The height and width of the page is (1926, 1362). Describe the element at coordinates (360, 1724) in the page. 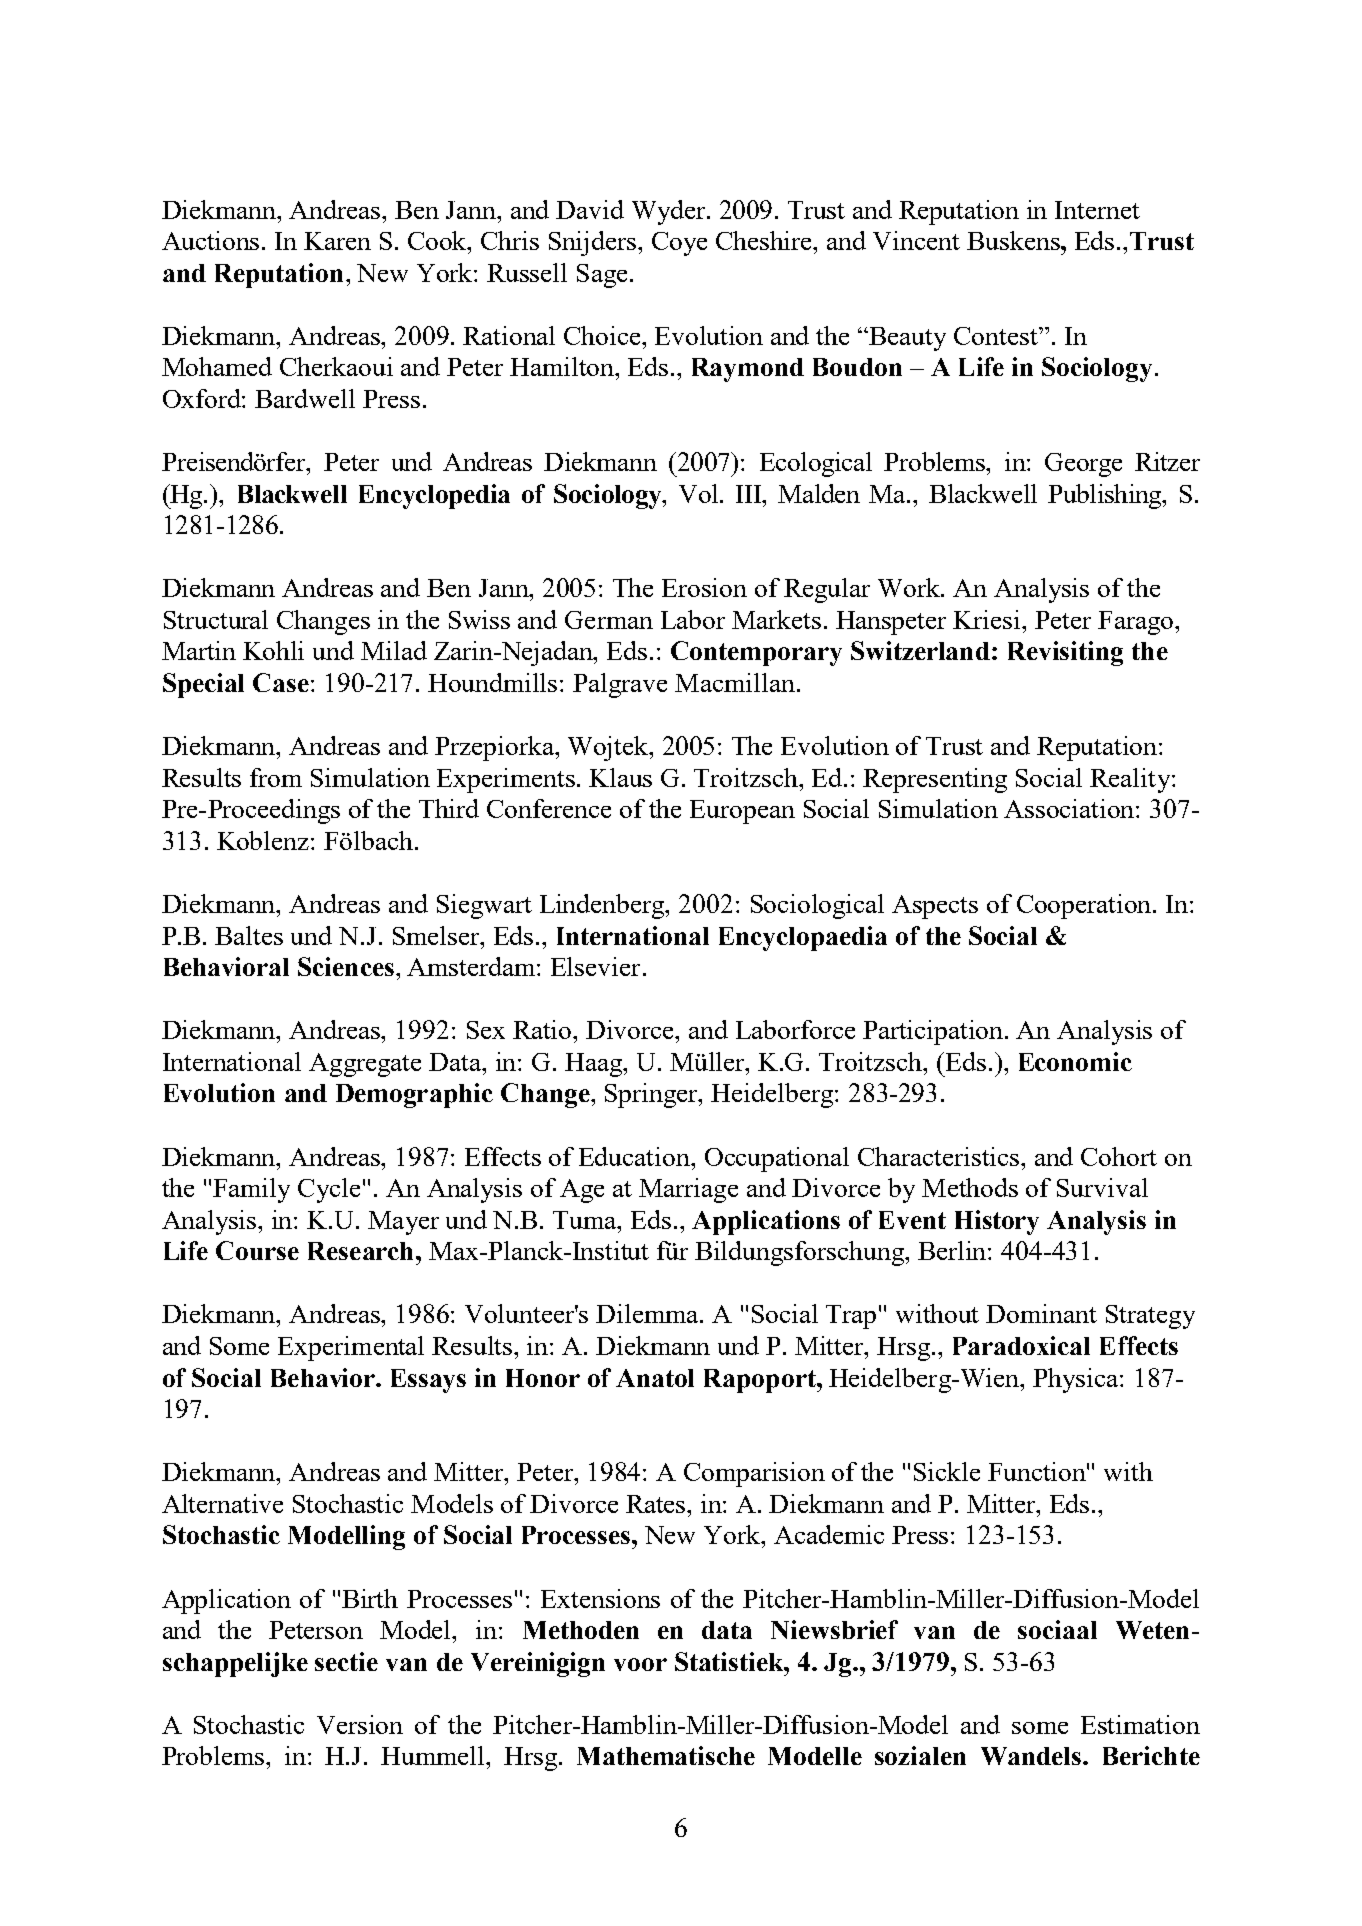

I see `Version` at that location.
